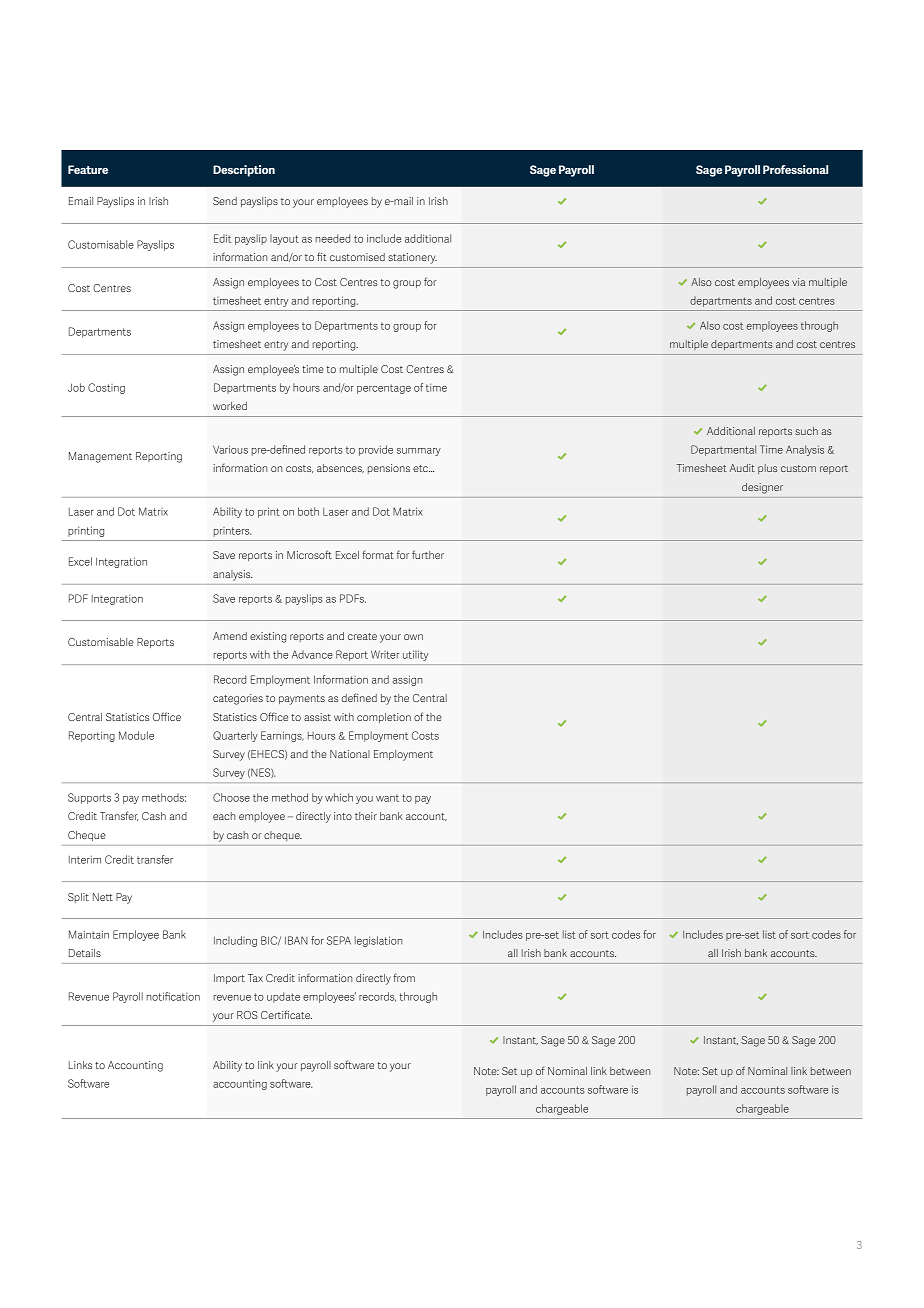 This screenshot has width=924, height=1308. What do you see at coordinates (366, 816) in the screenshot?
I see `their` at bounding box center [366, 816].
